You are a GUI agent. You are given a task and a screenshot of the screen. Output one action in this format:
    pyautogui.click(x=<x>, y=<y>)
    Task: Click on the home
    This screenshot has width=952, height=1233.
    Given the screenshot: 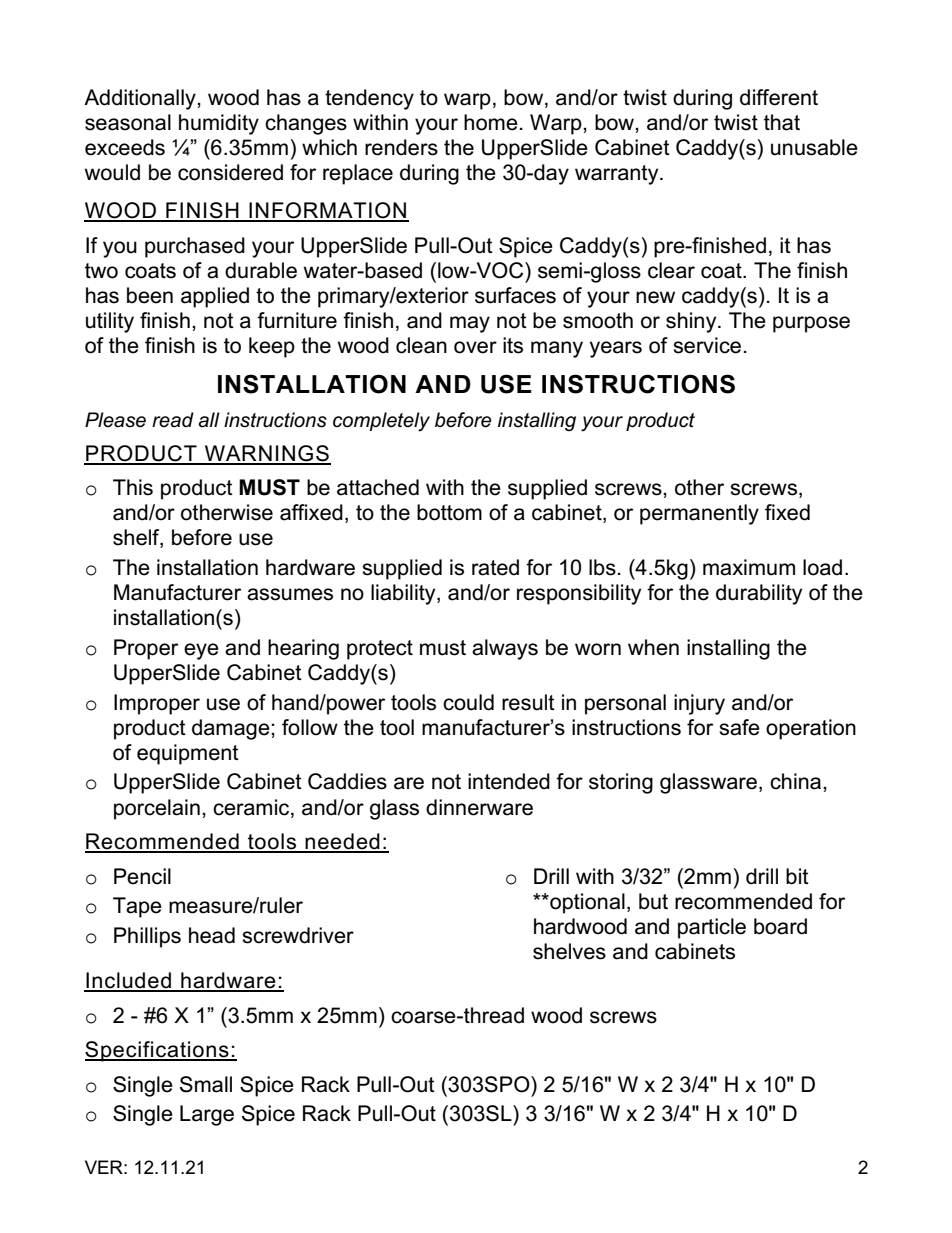 What is the action you would take?
    pyautogui.click(x=491, y=122)
